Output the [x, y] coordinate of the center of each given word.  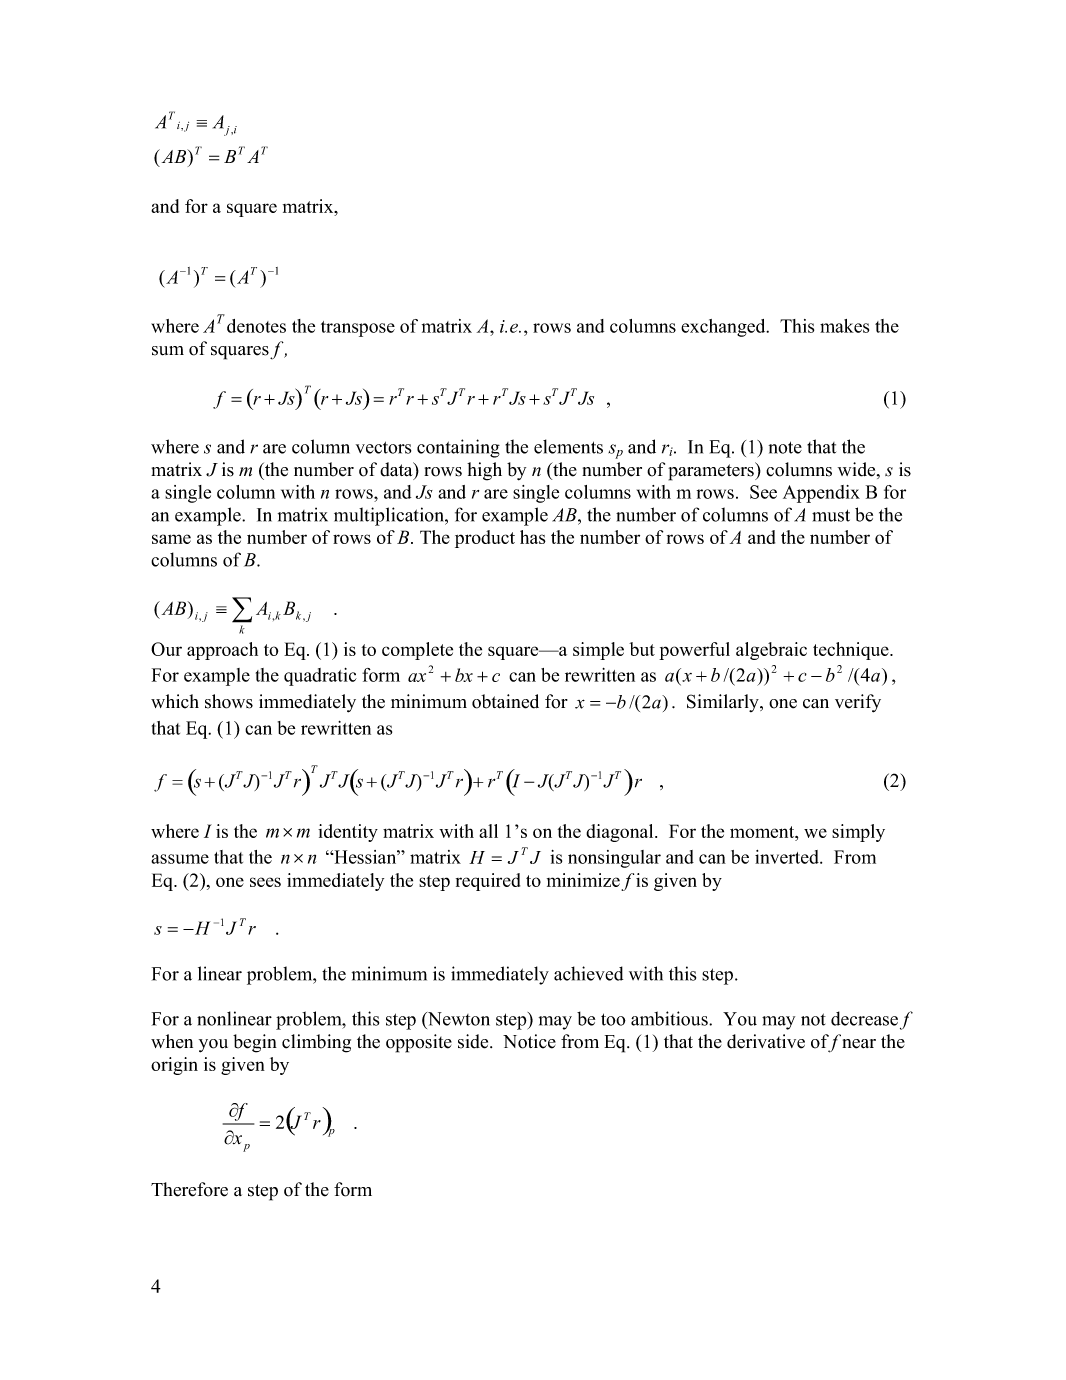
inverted [788, 857]
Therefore [189, 1189]
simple [598, 651]
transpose [358, 329]
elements [568, 446]
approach [222, 651]
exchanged [724, 328]
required [488, 882]
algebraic [771, 651]
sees [265, 882]
